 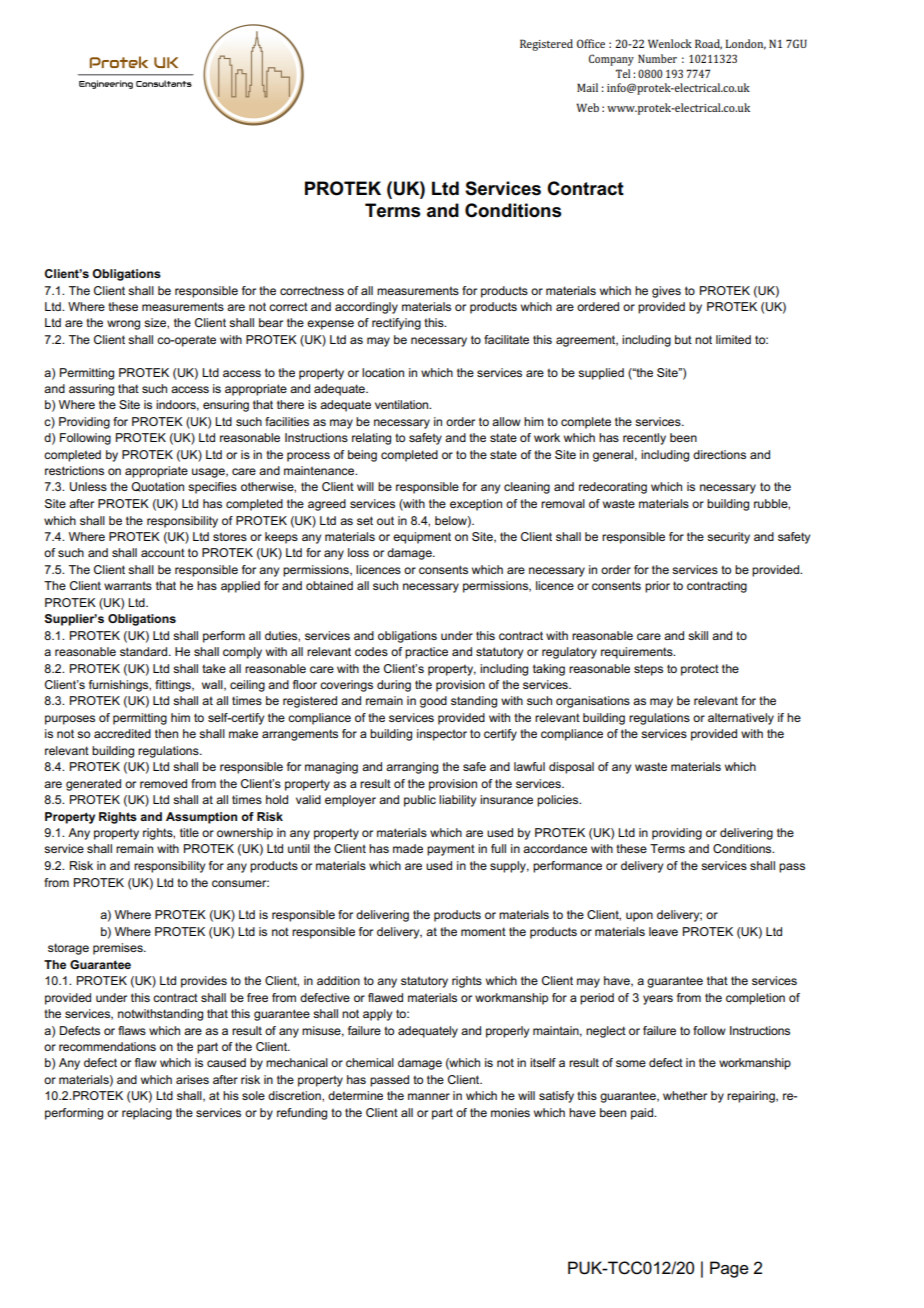 I want to click on wrong, so click(x=123, y=325).
